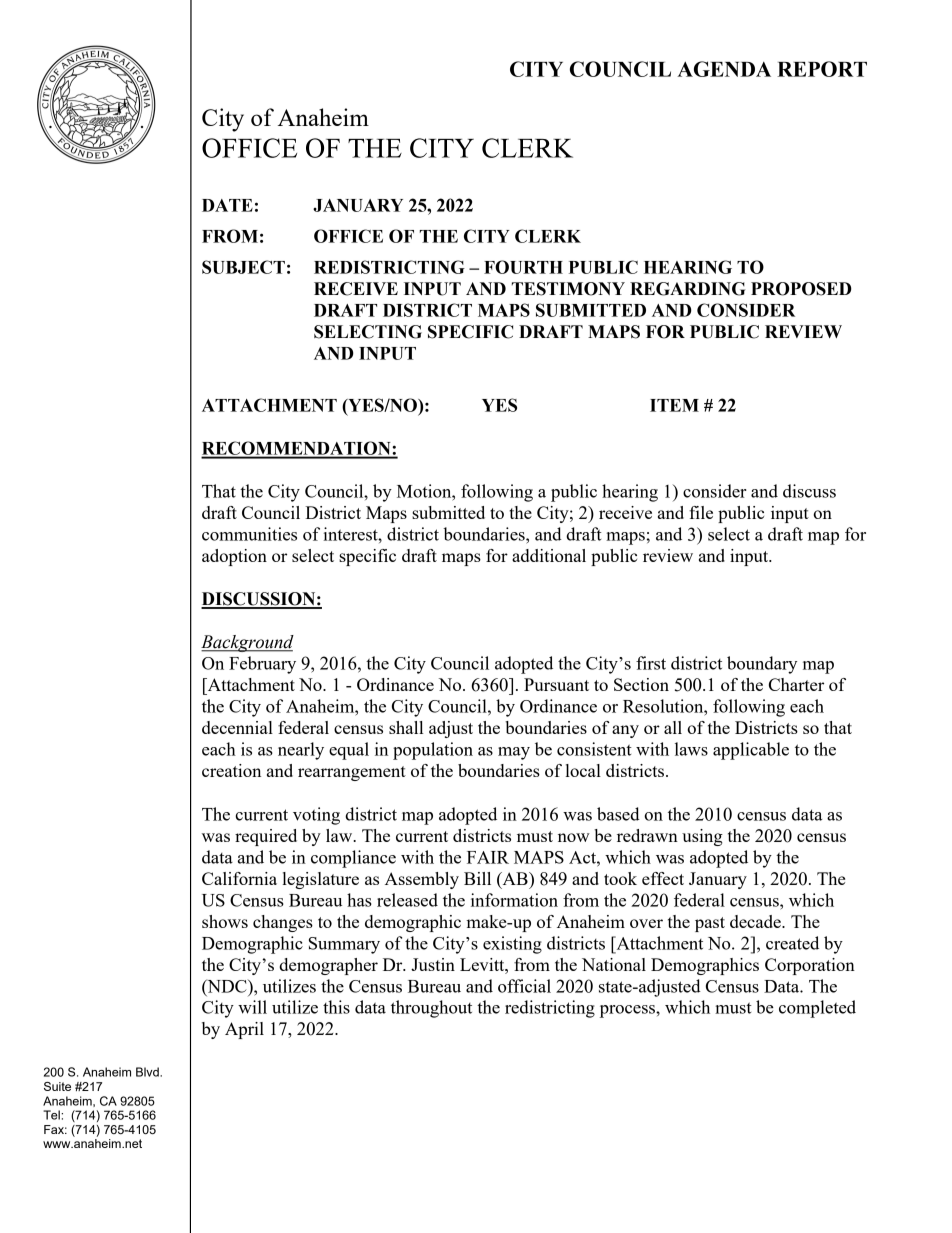  What do you see at coordinates (674, 405) in the page?
I see `ITEM` at bounding box center [674, 405].
